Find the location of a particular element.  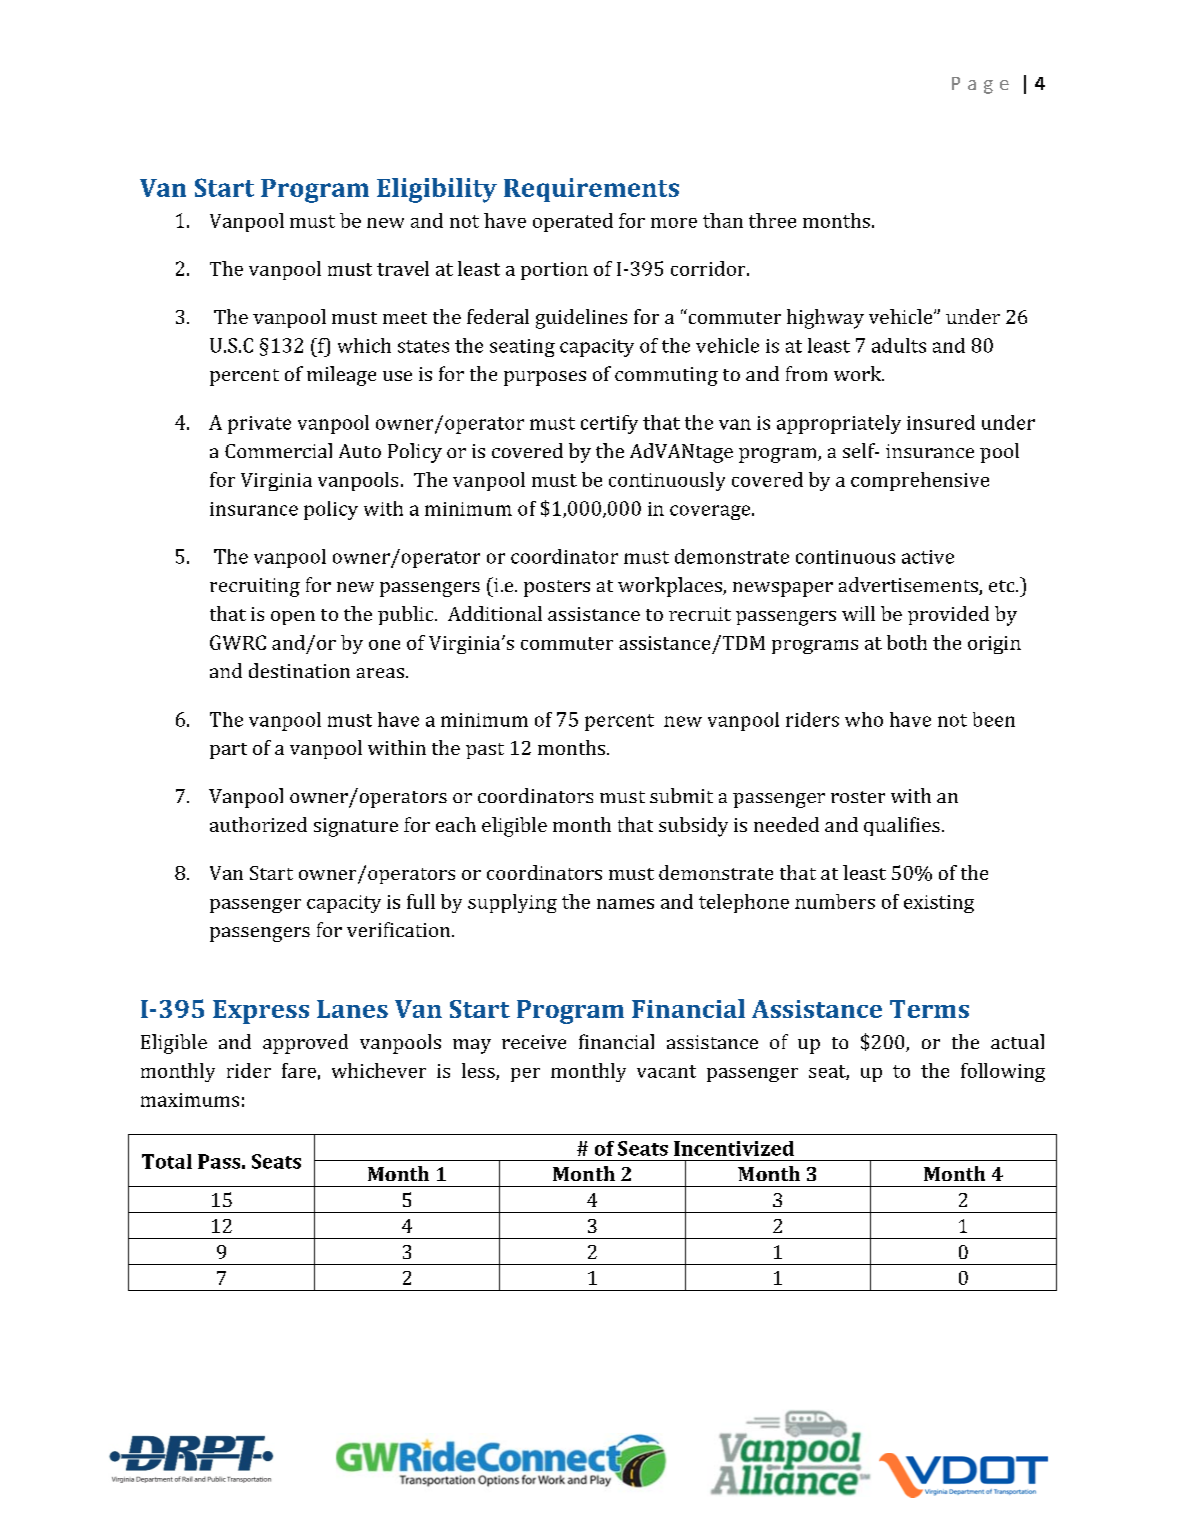

vacant is located at coordinates (666, 1071).
